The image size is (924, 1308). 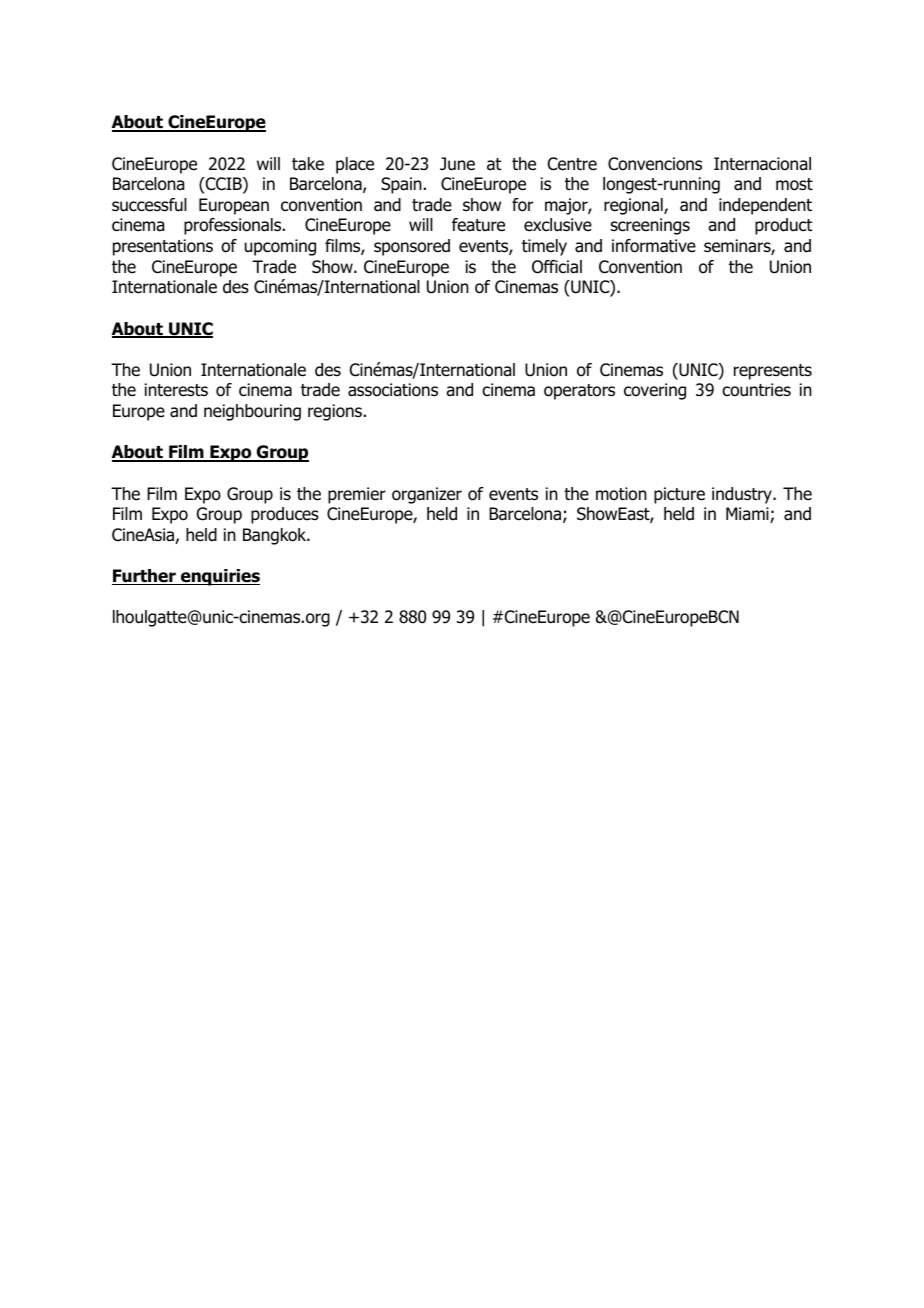 I want to click on enquiries, so click(x=219, y=577).
